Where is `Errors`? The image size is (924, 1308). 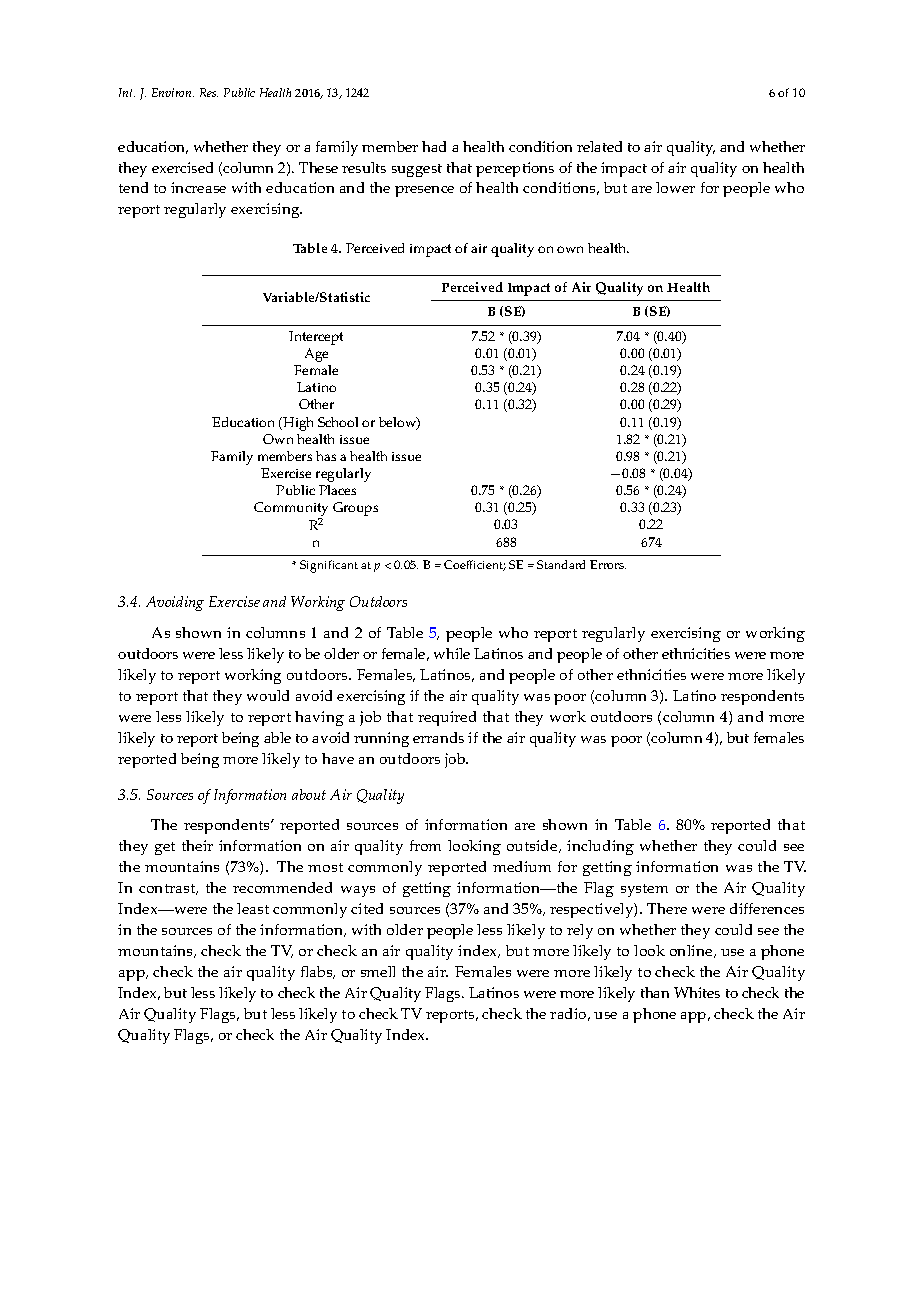
Errors is located at coordinates (608, 564).
